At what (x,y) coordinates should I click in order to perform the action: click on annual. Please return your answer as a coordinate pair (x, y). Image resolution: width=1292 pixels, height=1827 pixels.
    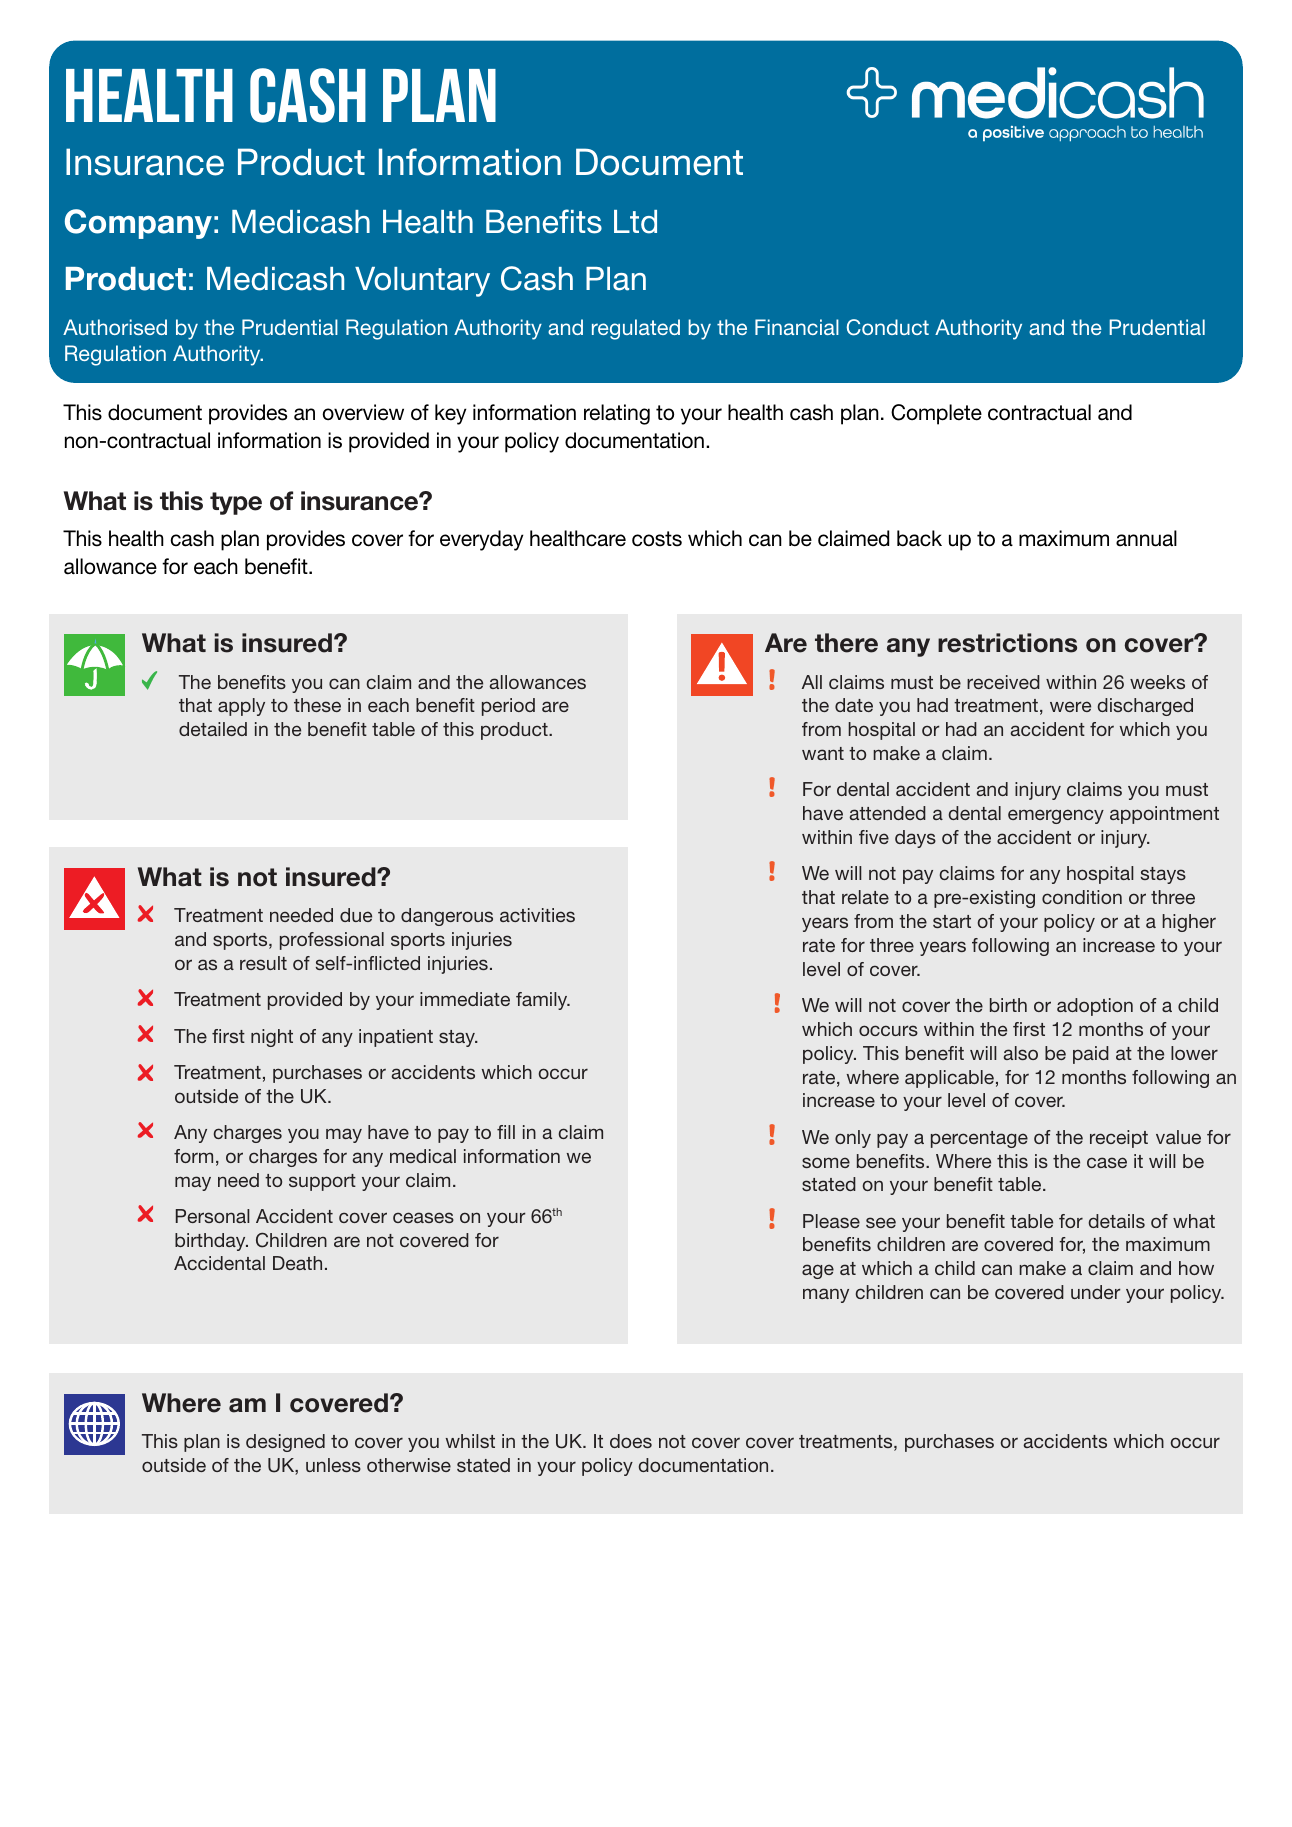
    Looking at the image, I should click on (1146, 538).
